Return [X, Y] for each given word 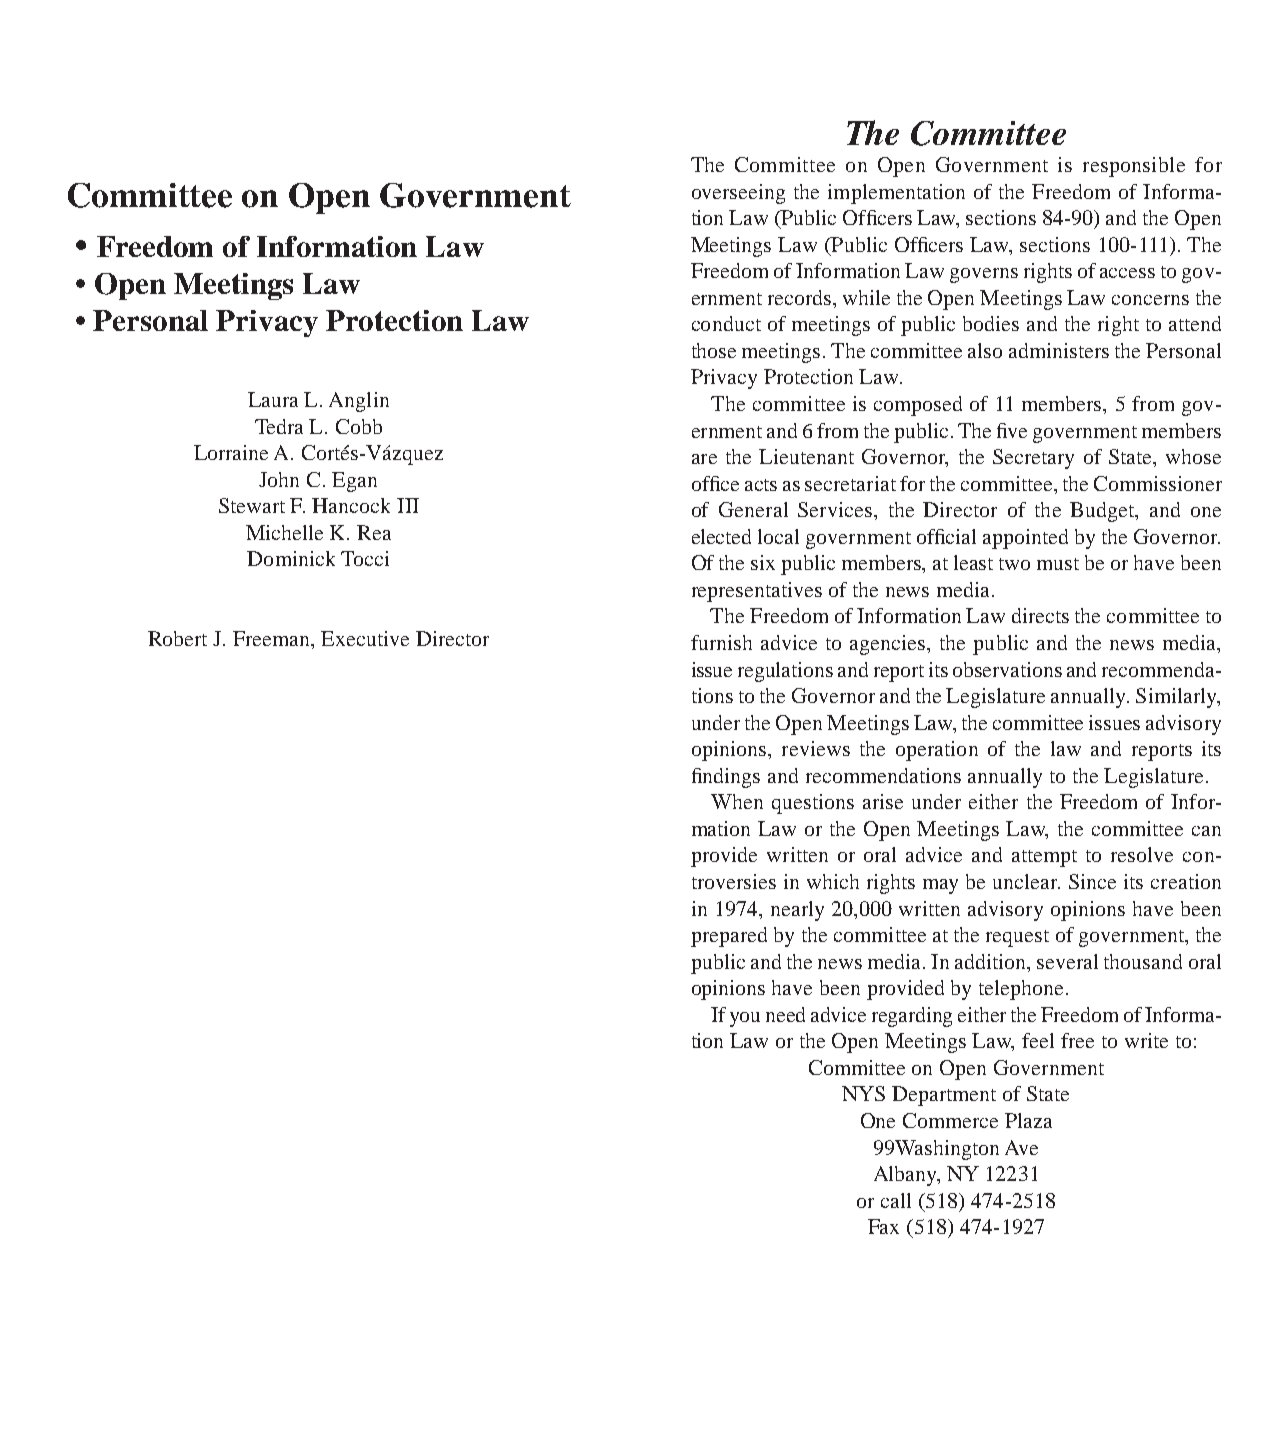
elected [721, 536]
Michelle [284, 532]
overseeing [738, 194]
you [745, 1019]
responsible [1134, 167]
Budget [1103, 512]
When [737, 801]
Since [1092, 881]
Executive [365, 638]
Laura [273, 399]
